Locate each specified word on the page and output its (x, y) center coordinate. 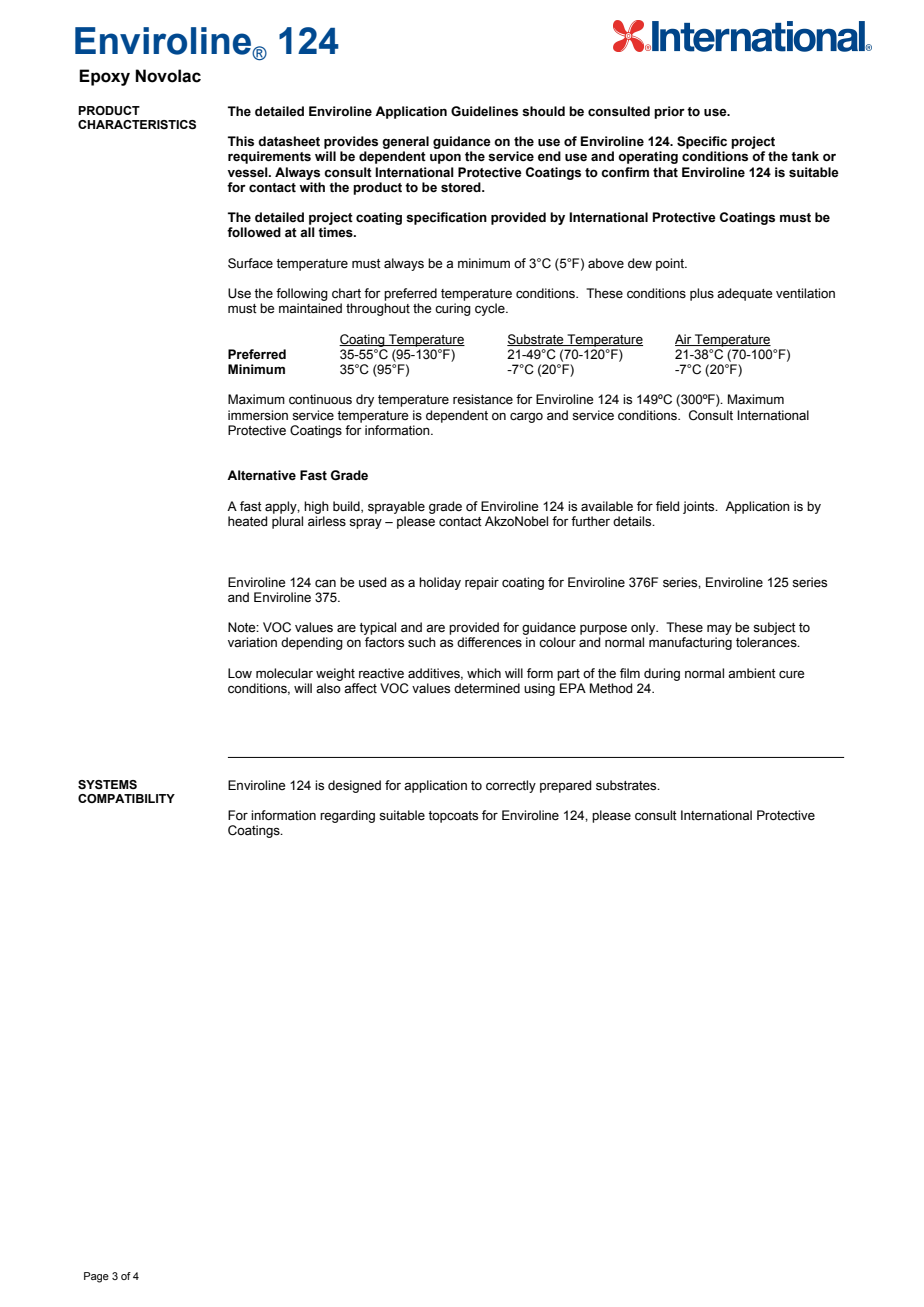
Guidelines (484, 111)
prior (669, 112)
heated (247, 521)
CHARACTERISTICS (137, 125)
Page (96, 1277)
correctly (511, 786)
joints (700, 507)
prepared (565, 786)
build (347, 507)
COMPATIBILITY (126, 798)
